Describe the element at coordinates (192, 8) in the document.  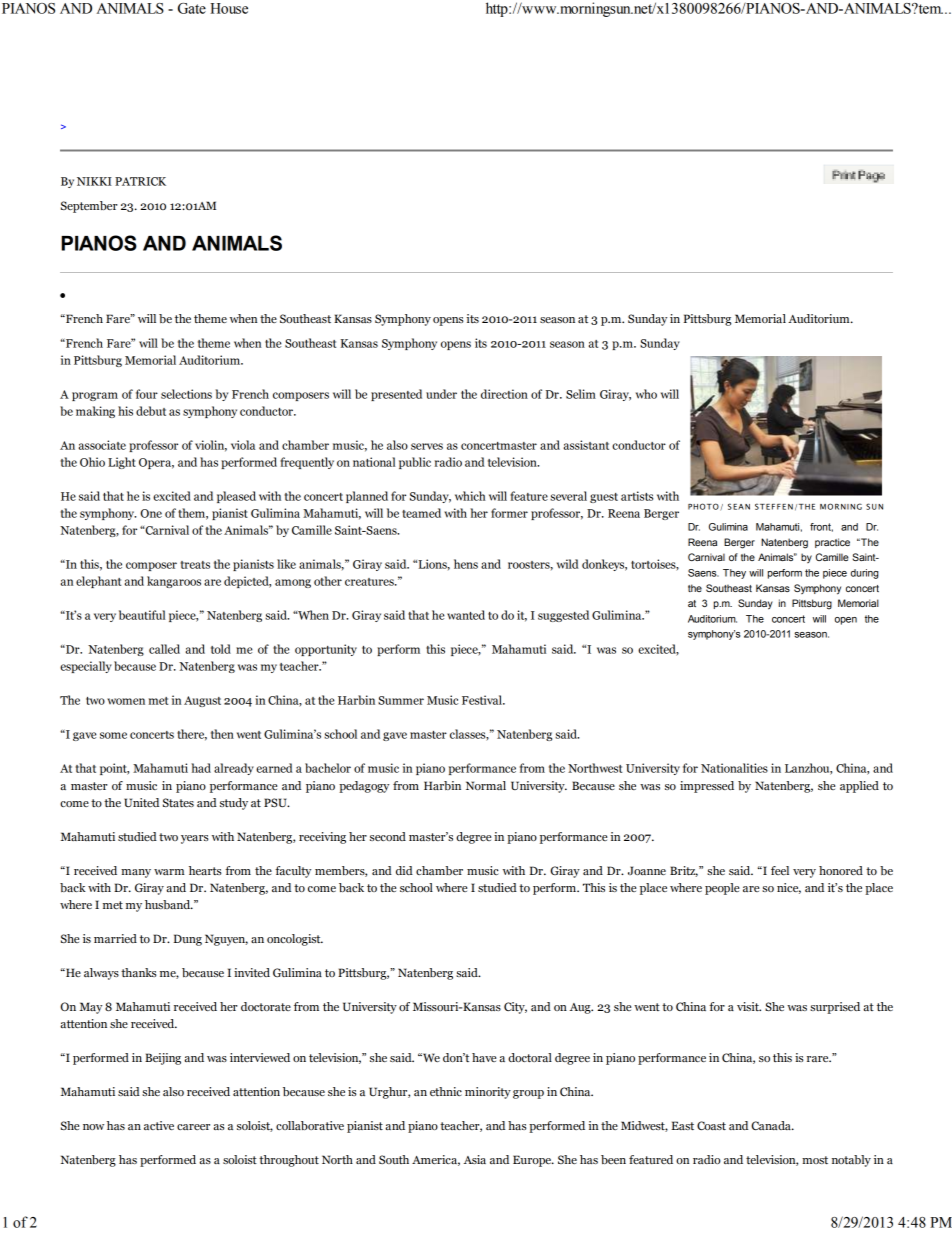
I see `Gate` at that location.
